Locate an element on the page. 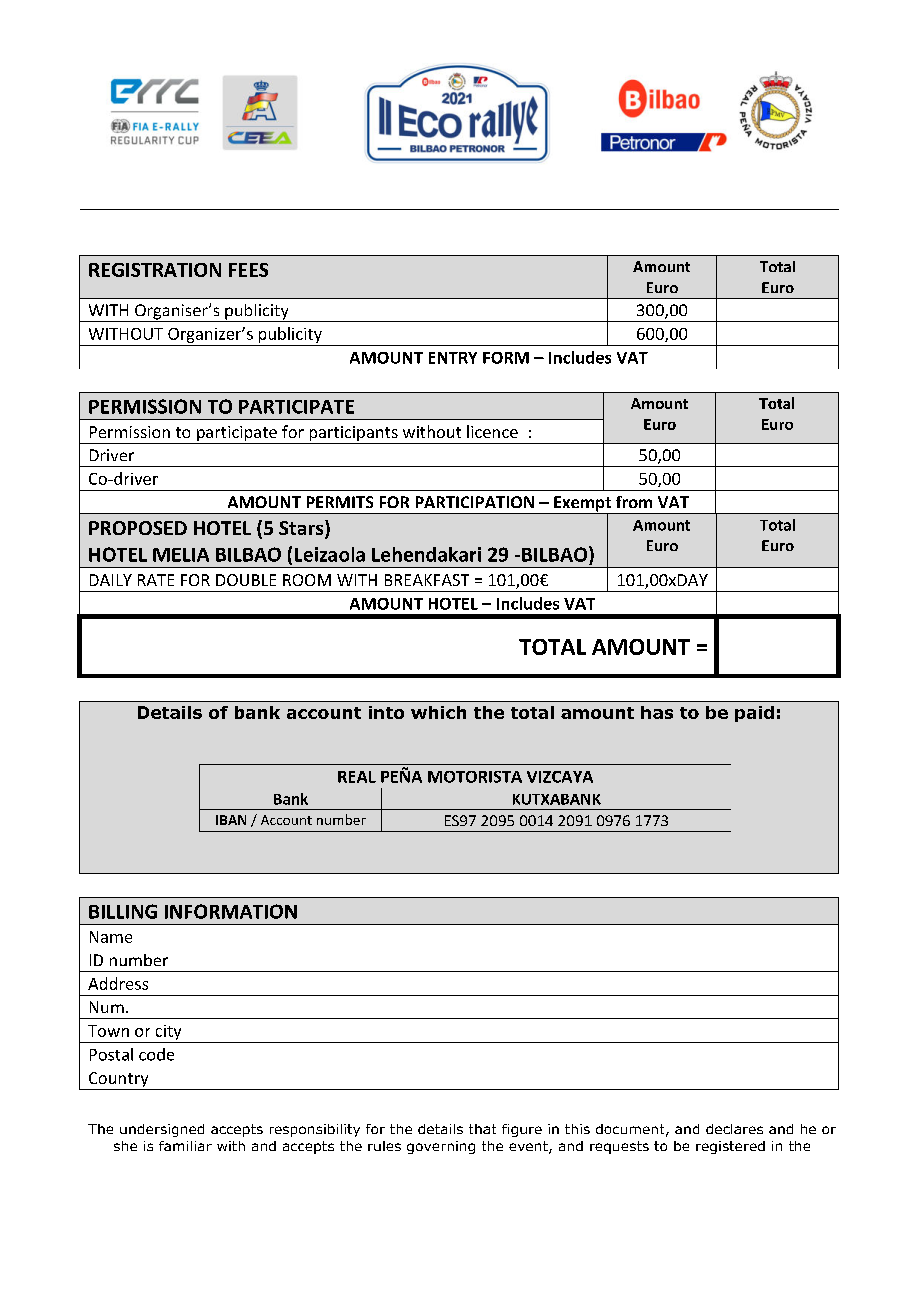 The height and width of the document is (1308, 924). IBAN is located at coordinates (231, 820).
